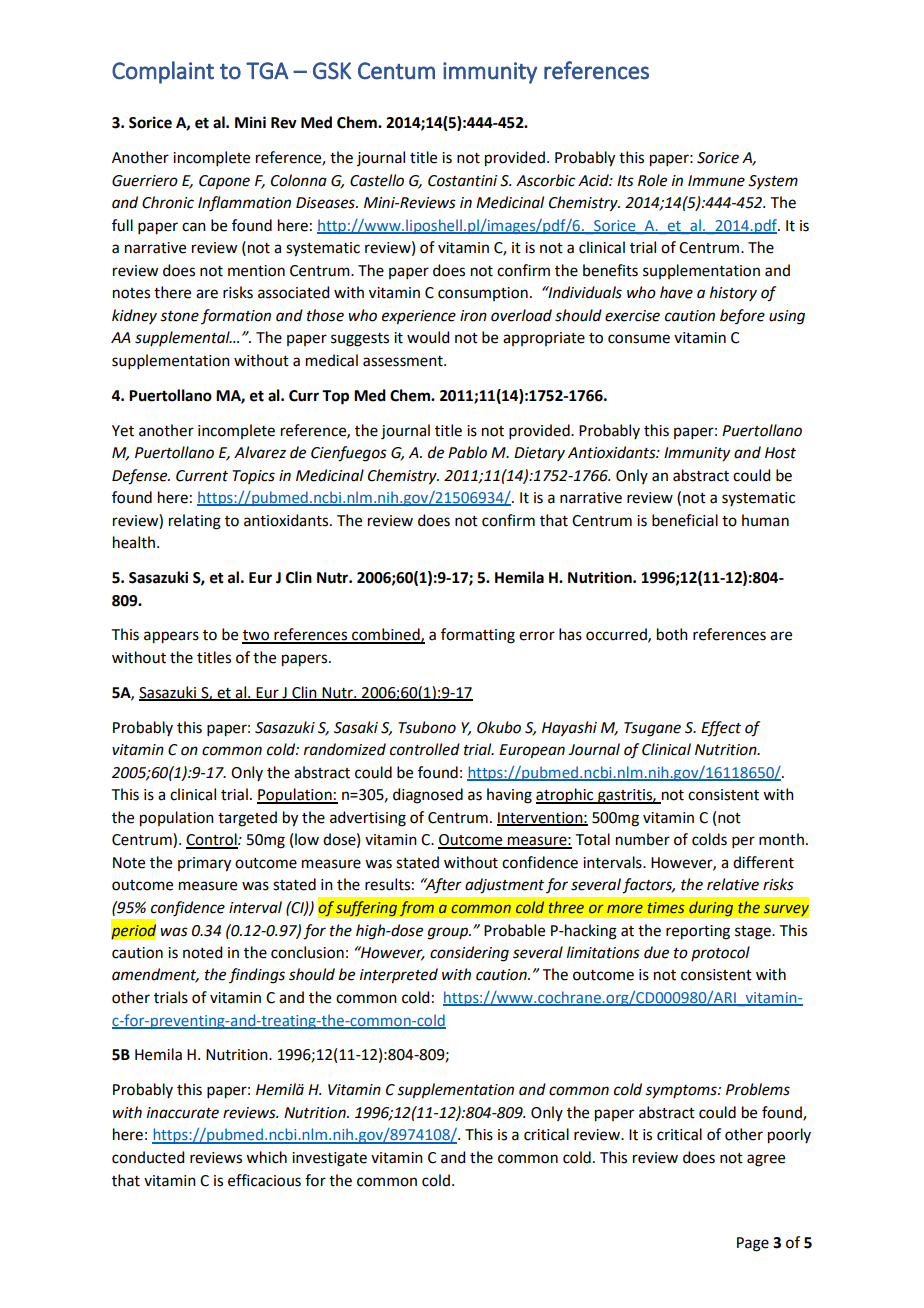 Image resolution: width=924 pixels, height=1308 pixels. I want to click on targeted, so click(247, 819).
